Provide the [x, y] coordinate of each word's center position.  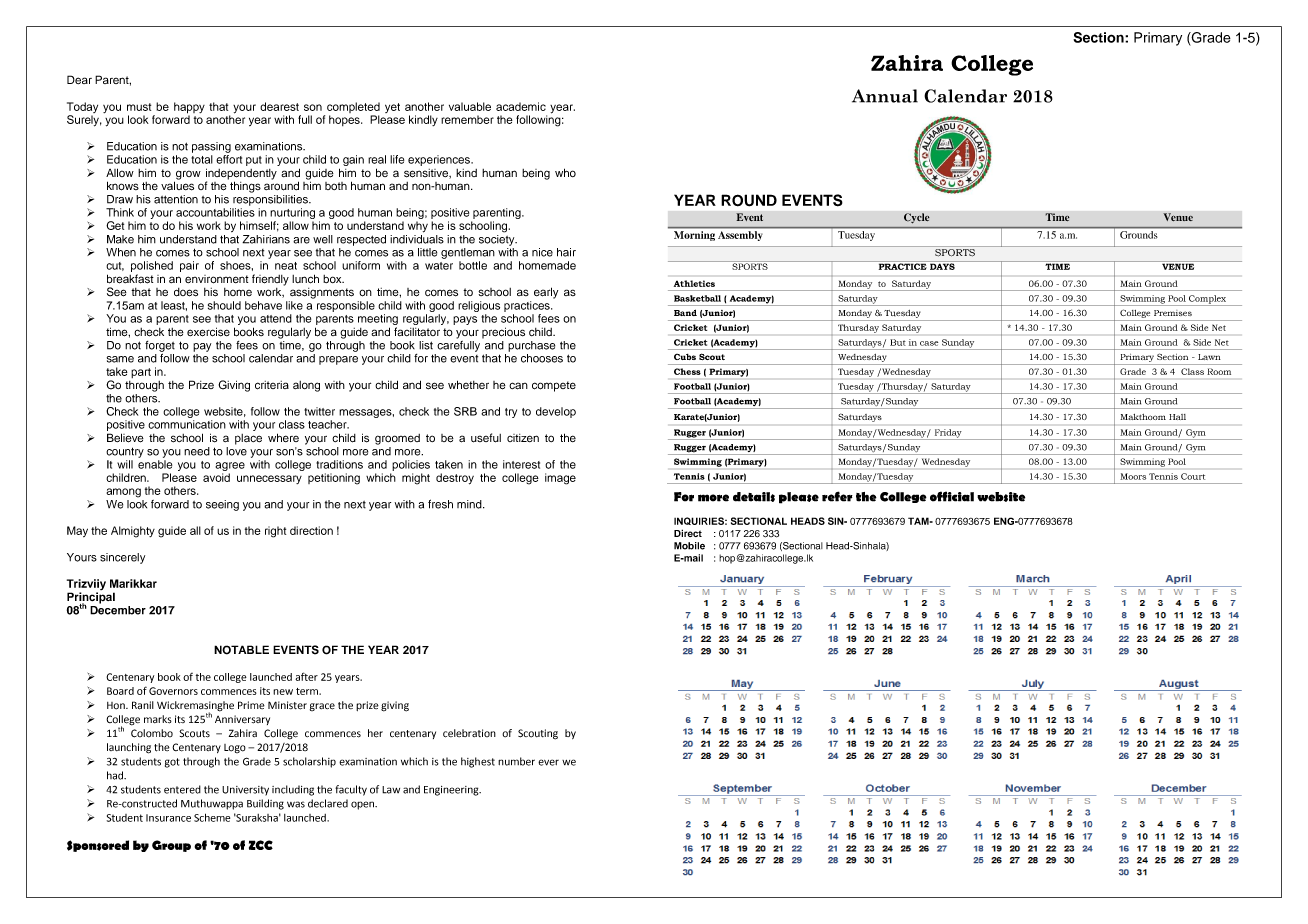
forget [160, 347]
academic [521, 106]
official [952, 496]
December [118, 609]
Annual [885, 96]
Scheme [212, 817]
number [516, 761]
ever [548, 762]
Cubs [685, 357]
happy [189, 109]
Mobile [689, 546]
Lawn [1209, 357]
